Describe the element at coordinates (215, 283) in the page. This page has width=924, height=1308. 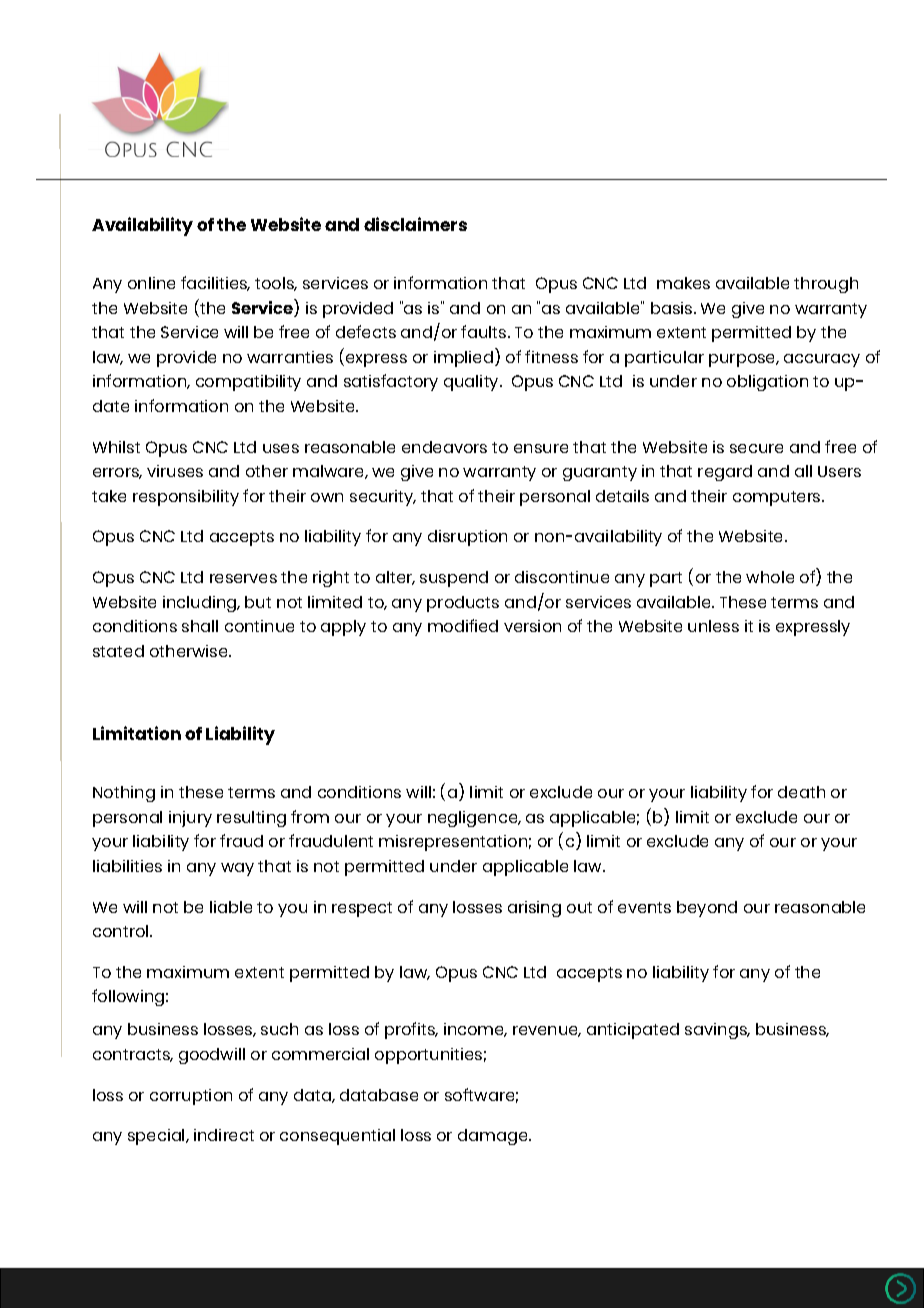
I see `facilities` at that location.
